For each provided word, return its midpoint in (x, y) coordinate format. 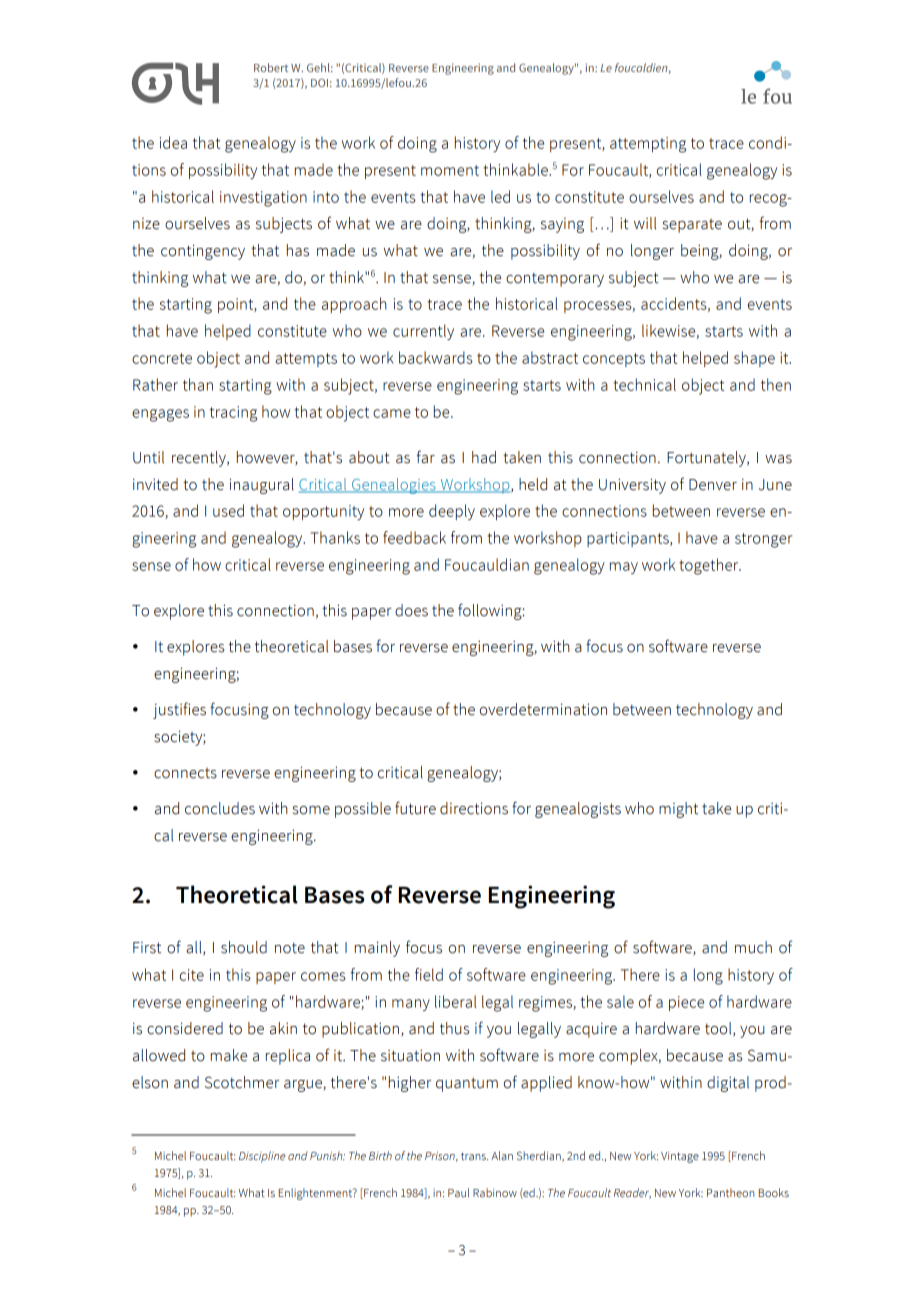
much (753, 947)
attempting (648, 145)
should (244, 947)
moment (450, 170)
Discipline (262, 1157)
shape (754, 359)
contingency (203, 252)
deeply (452, 512)
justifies (179, 710)
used (228, 510)
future (415, 808)
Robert (271, 67)
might (678, 810)
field (429, 974)
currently (423, 332)
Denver (713, 485)
